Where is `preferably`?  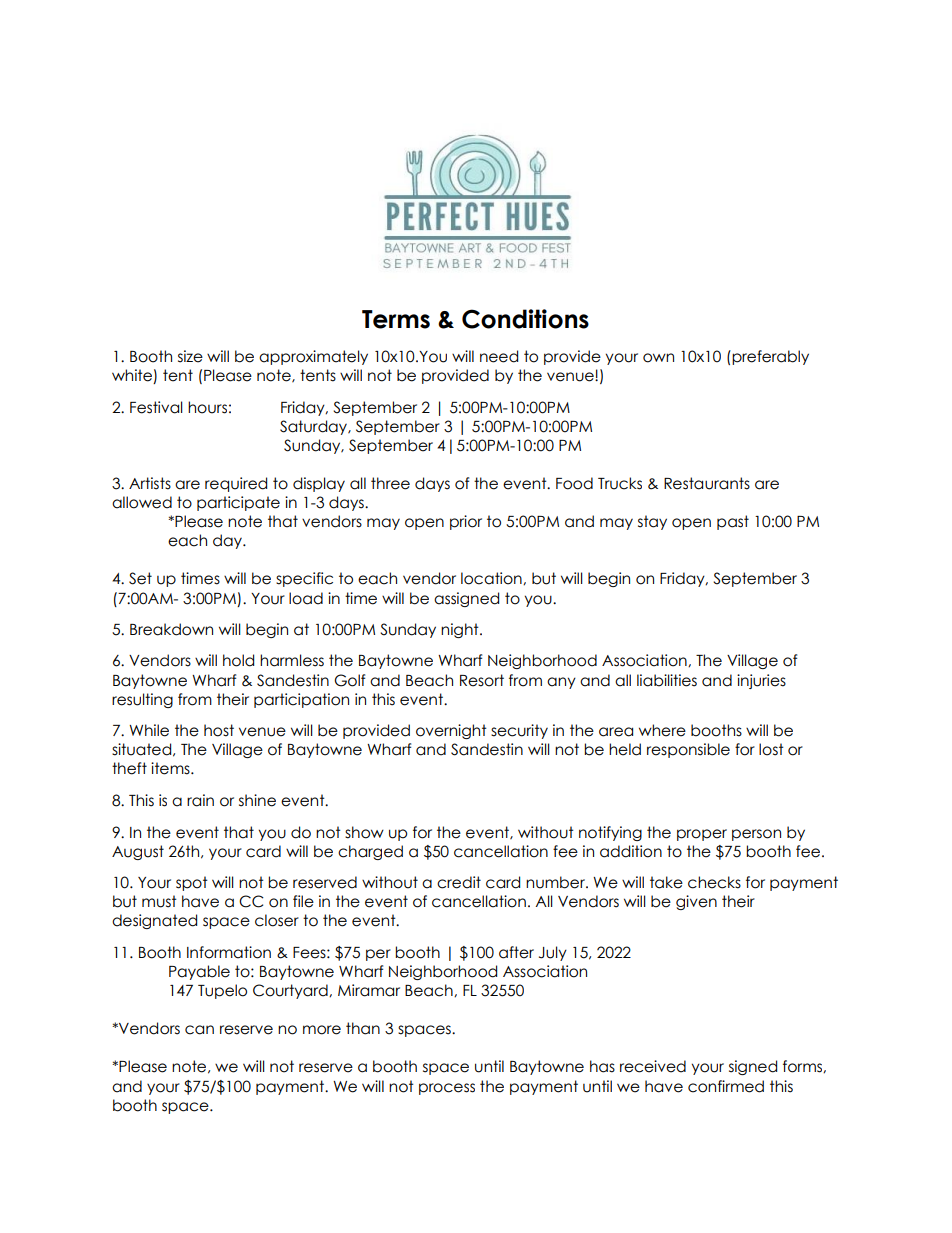 preferably is located at coordinates (769, 357).
